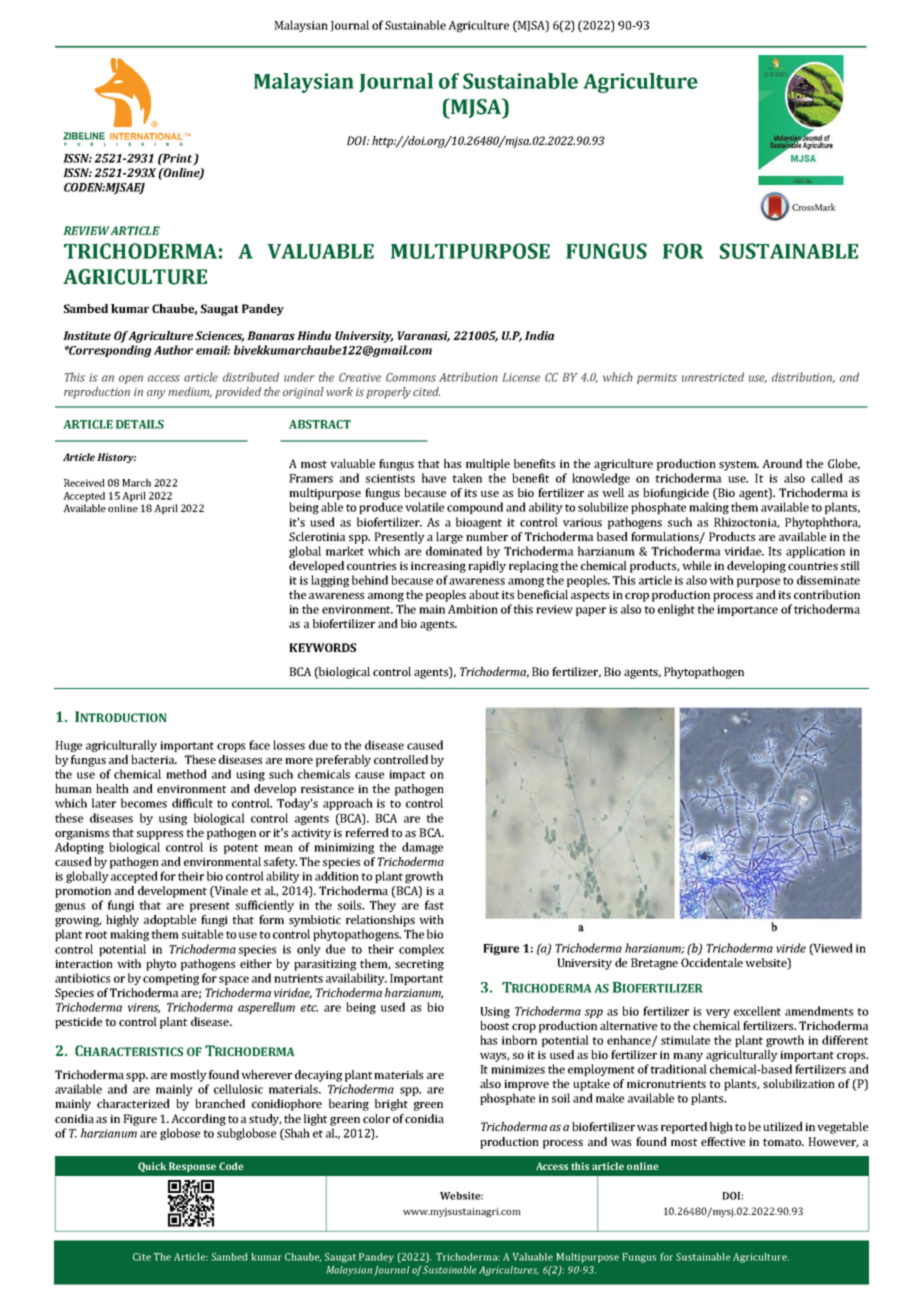 The height and width of the image is (1307, 924). I want to click on Received, so click(84, 483).
